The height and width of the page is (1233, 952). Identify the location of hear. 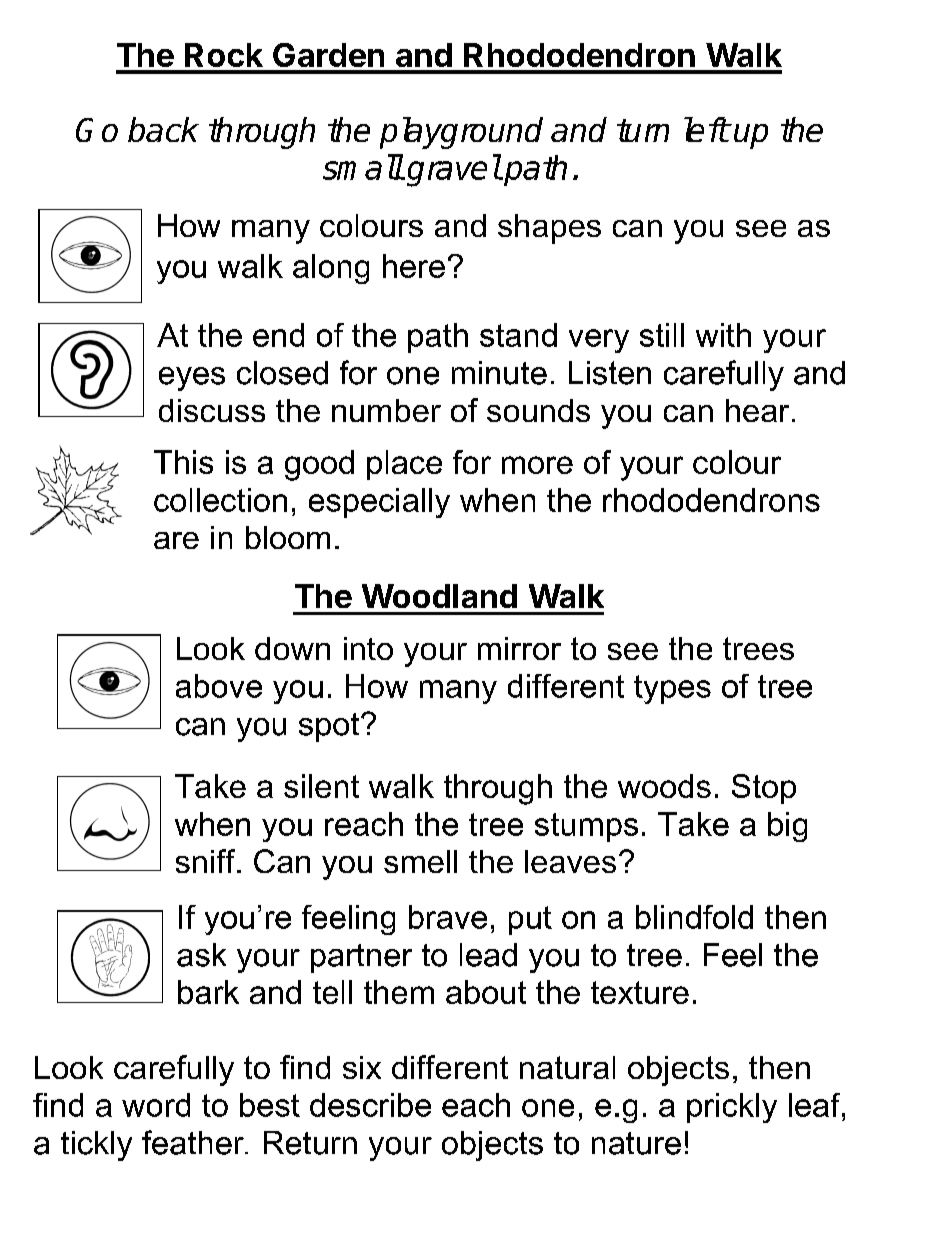
(757, 410).
